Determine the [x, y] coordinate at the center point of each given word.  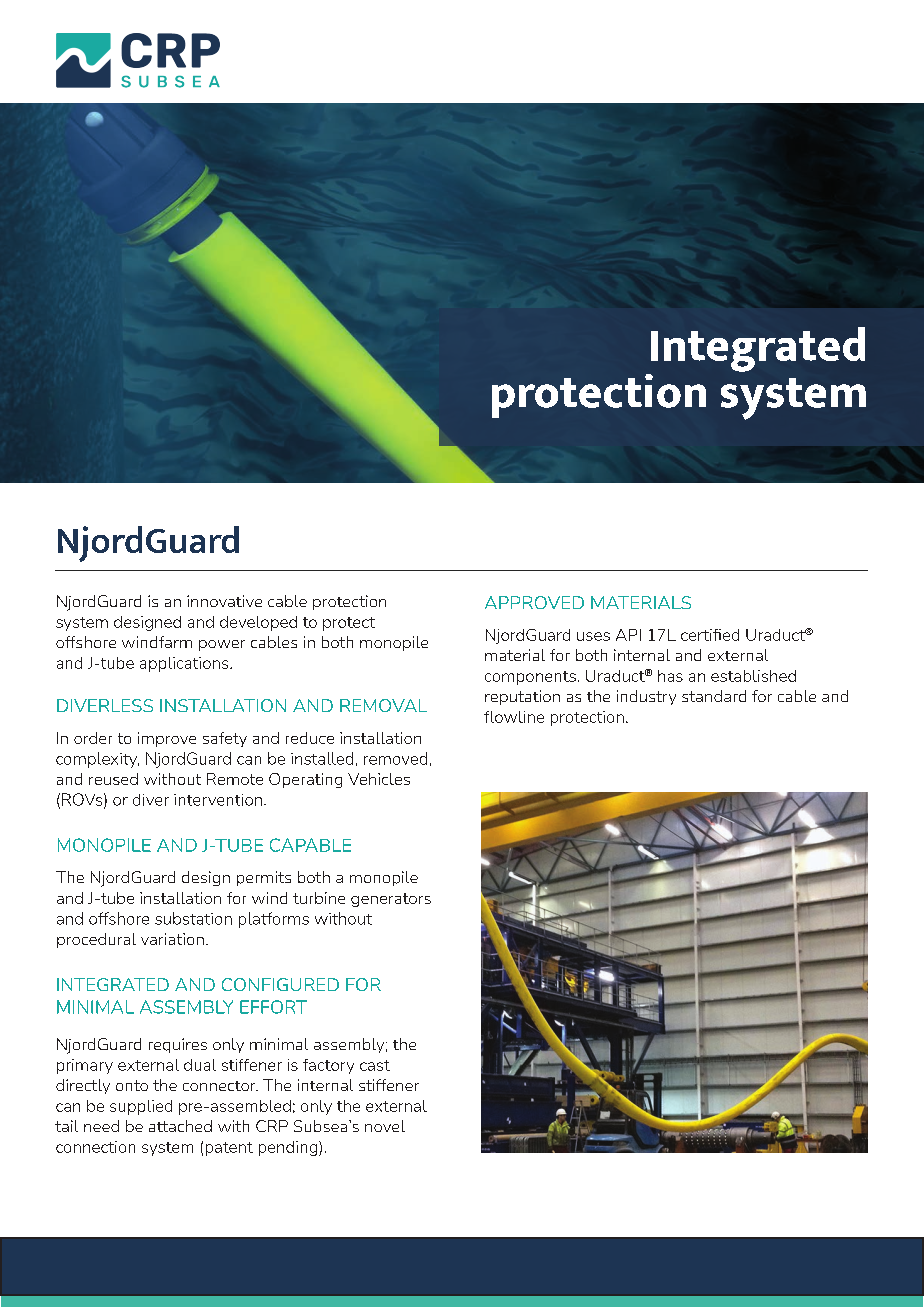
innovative [224, 601]
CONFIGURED [280, 984]
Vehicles [379, 779]
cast [375, 1065]
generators [391, 900]
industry [646, 697]
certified [710, 635]
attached [180, 1126]
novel [385, 1126]
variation [172, 939]
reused [113, 779]
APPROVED [534, 602]
